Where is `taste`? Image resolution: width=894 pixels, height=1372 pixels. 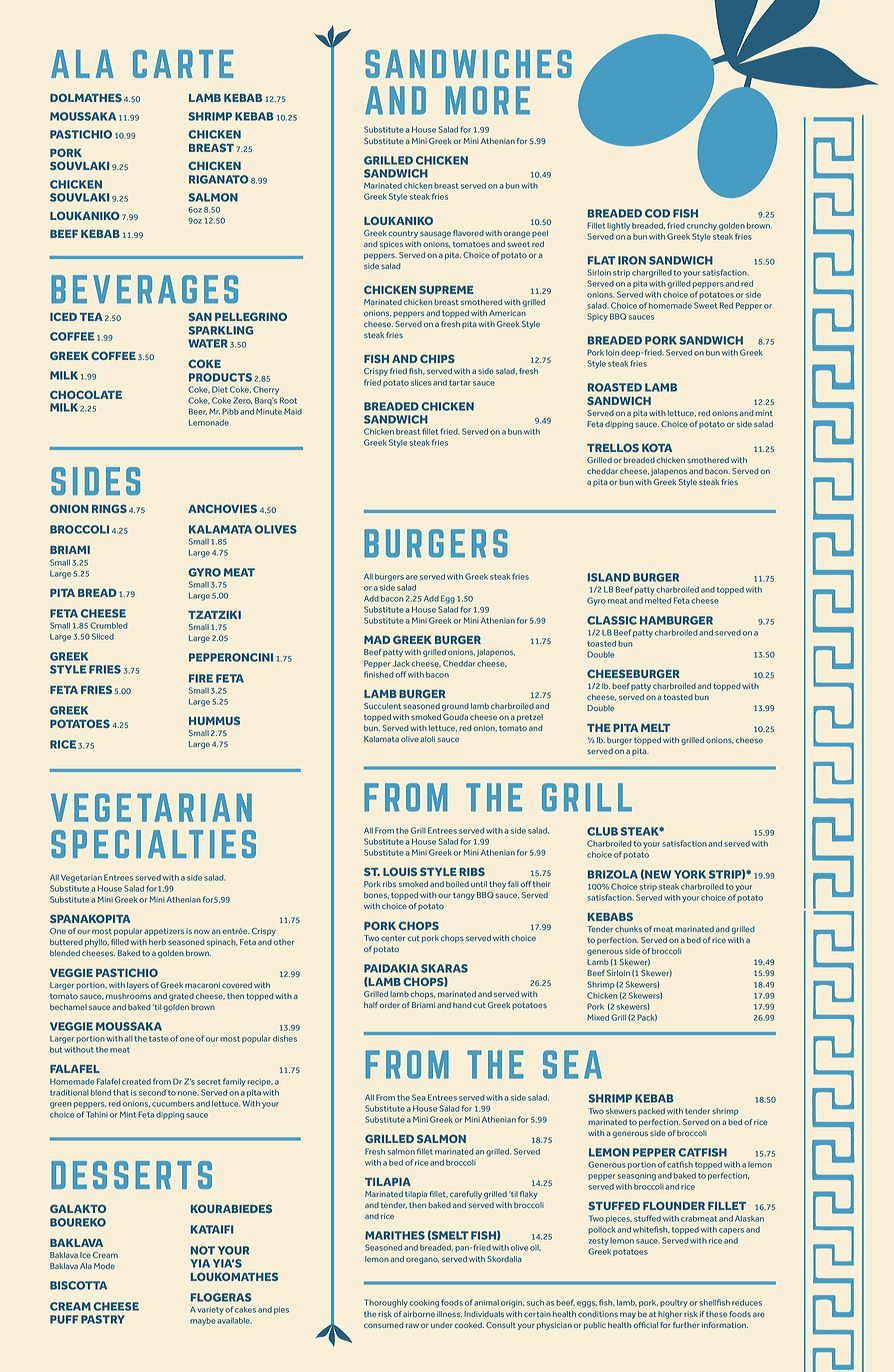 taste is located at coordinates (158, 1039).
